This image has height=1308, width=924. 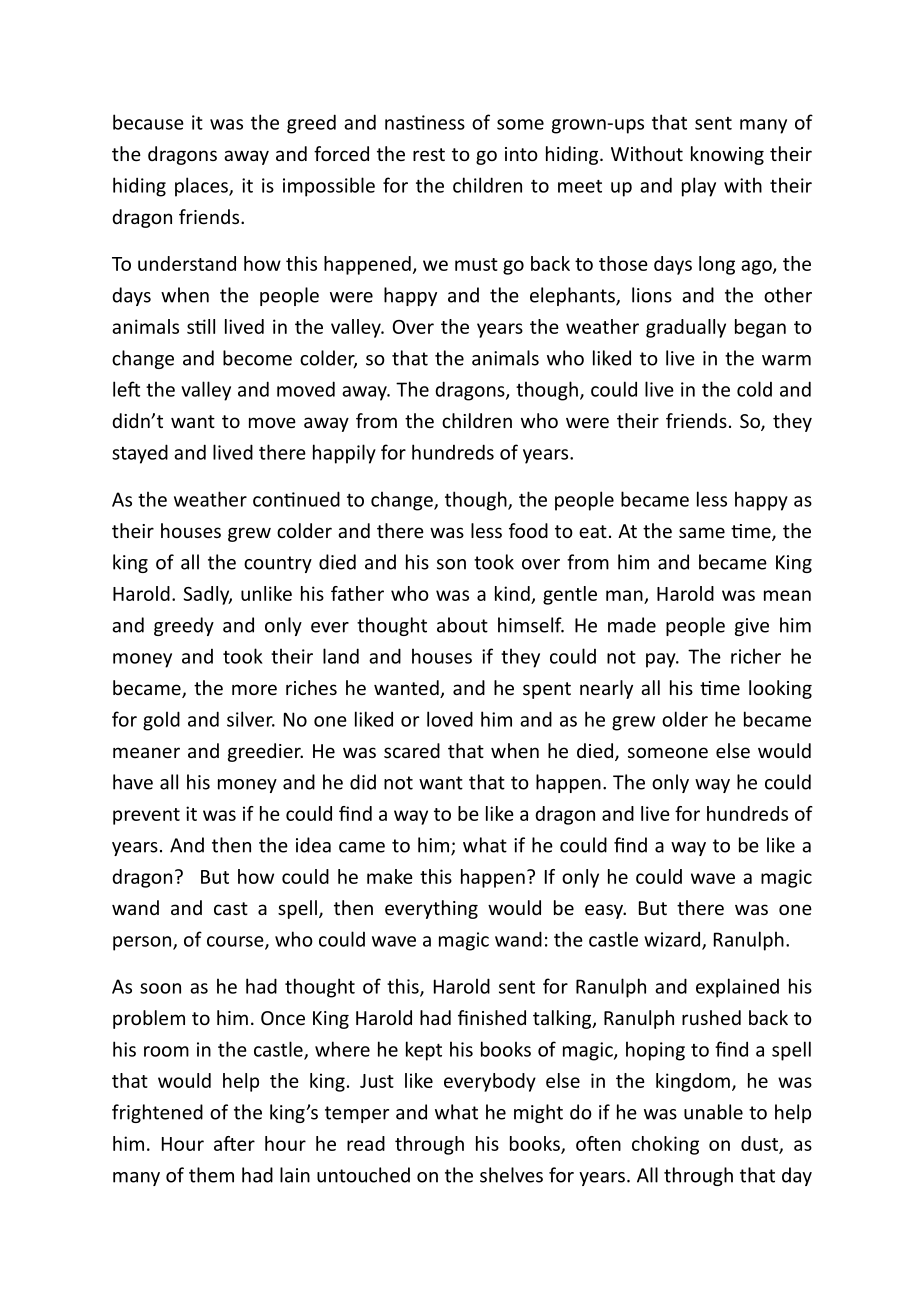 I want to click on places, so click(x=202, y=187).
